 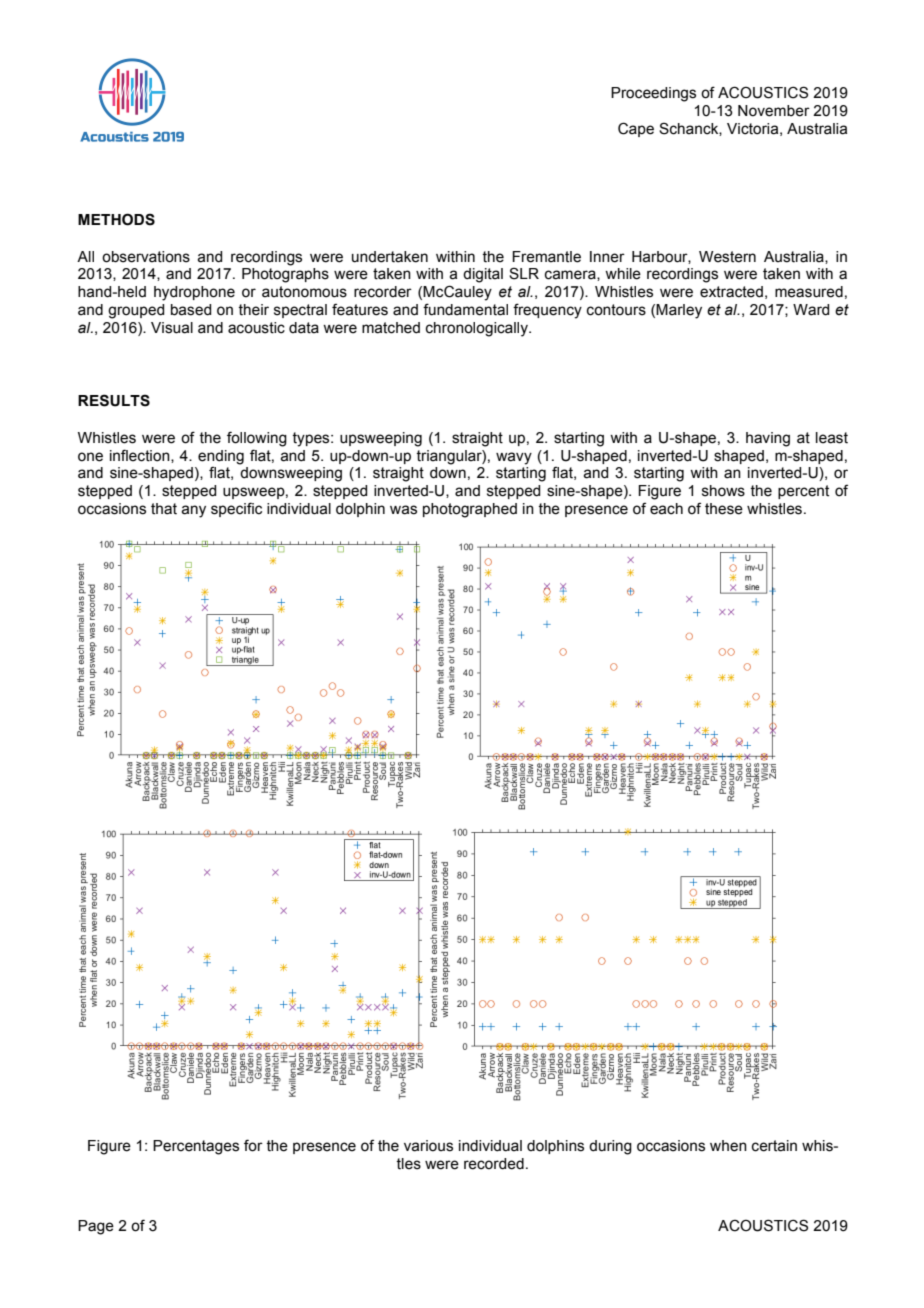 What do you see at coordinates (253, 1145) in the page?
I see `for` at bounding box center [253, 1145].
